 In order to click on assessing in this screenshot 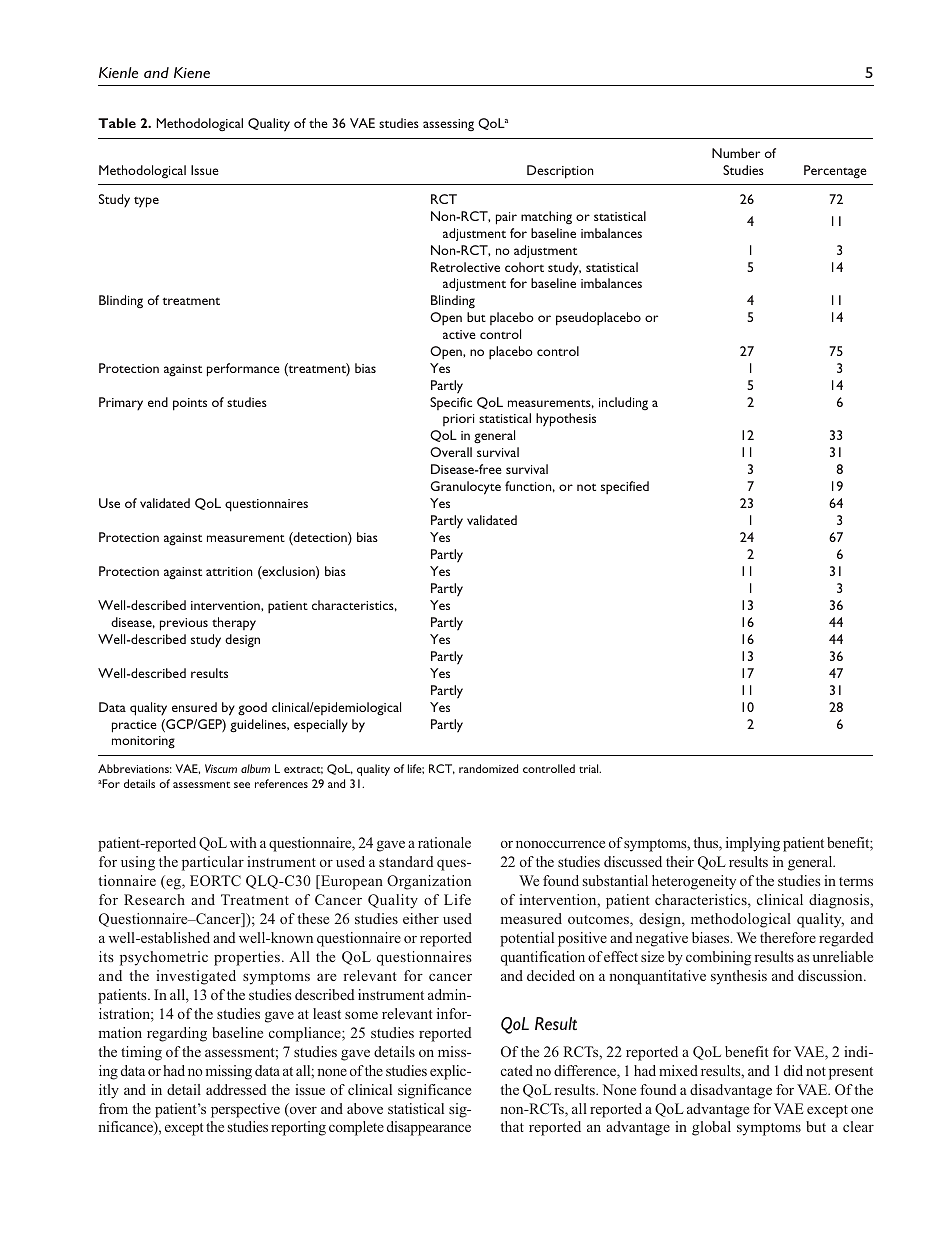, I will do `click(448, 125)`.
